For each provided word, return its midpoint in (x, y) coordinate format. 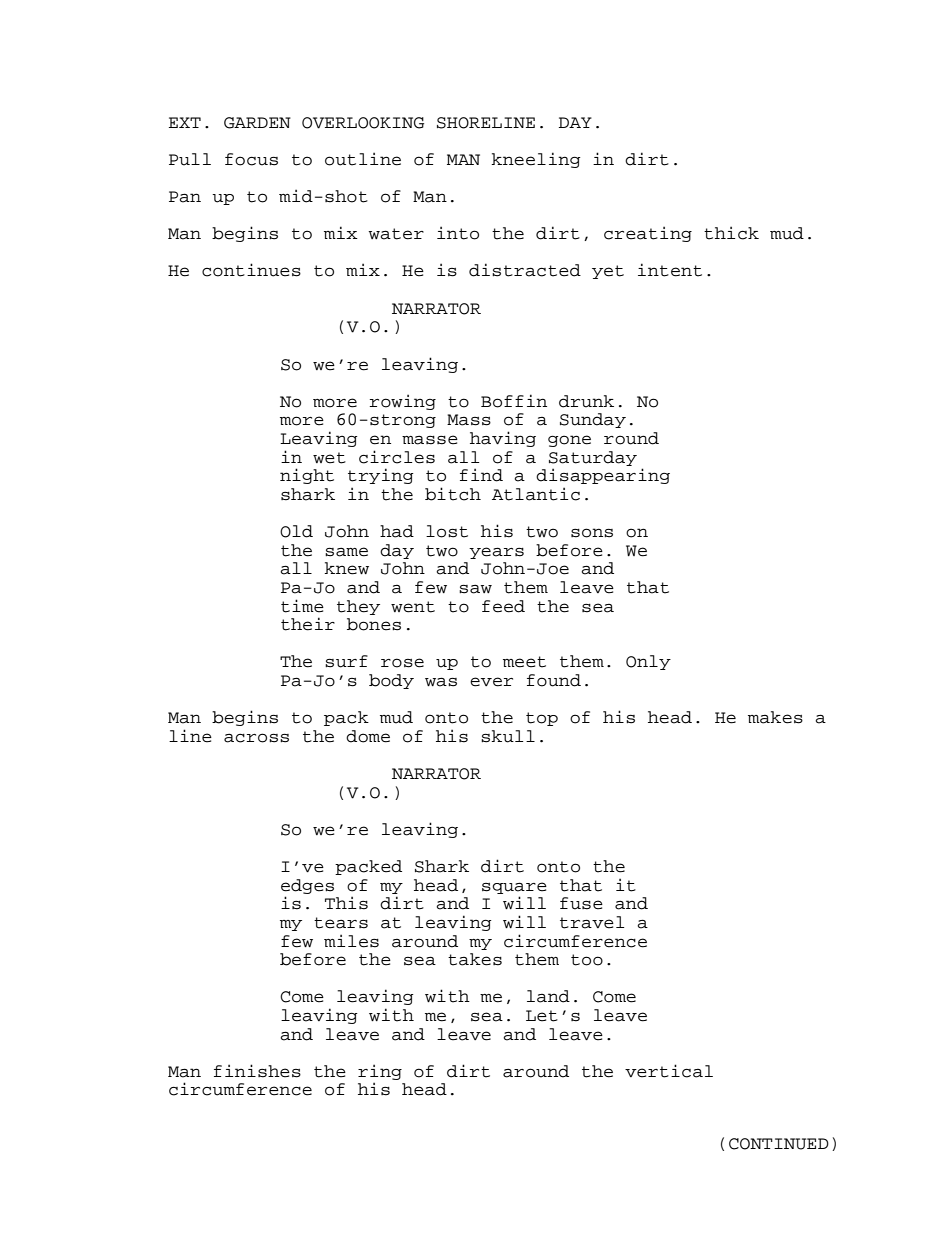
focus (251, 159)
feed (503, 606)
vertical (669, 1071)
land (548, 996)
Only (648, 662)
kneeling (536, 160)
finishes (257, 1071)
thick (731, 233)
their (308, 624)
